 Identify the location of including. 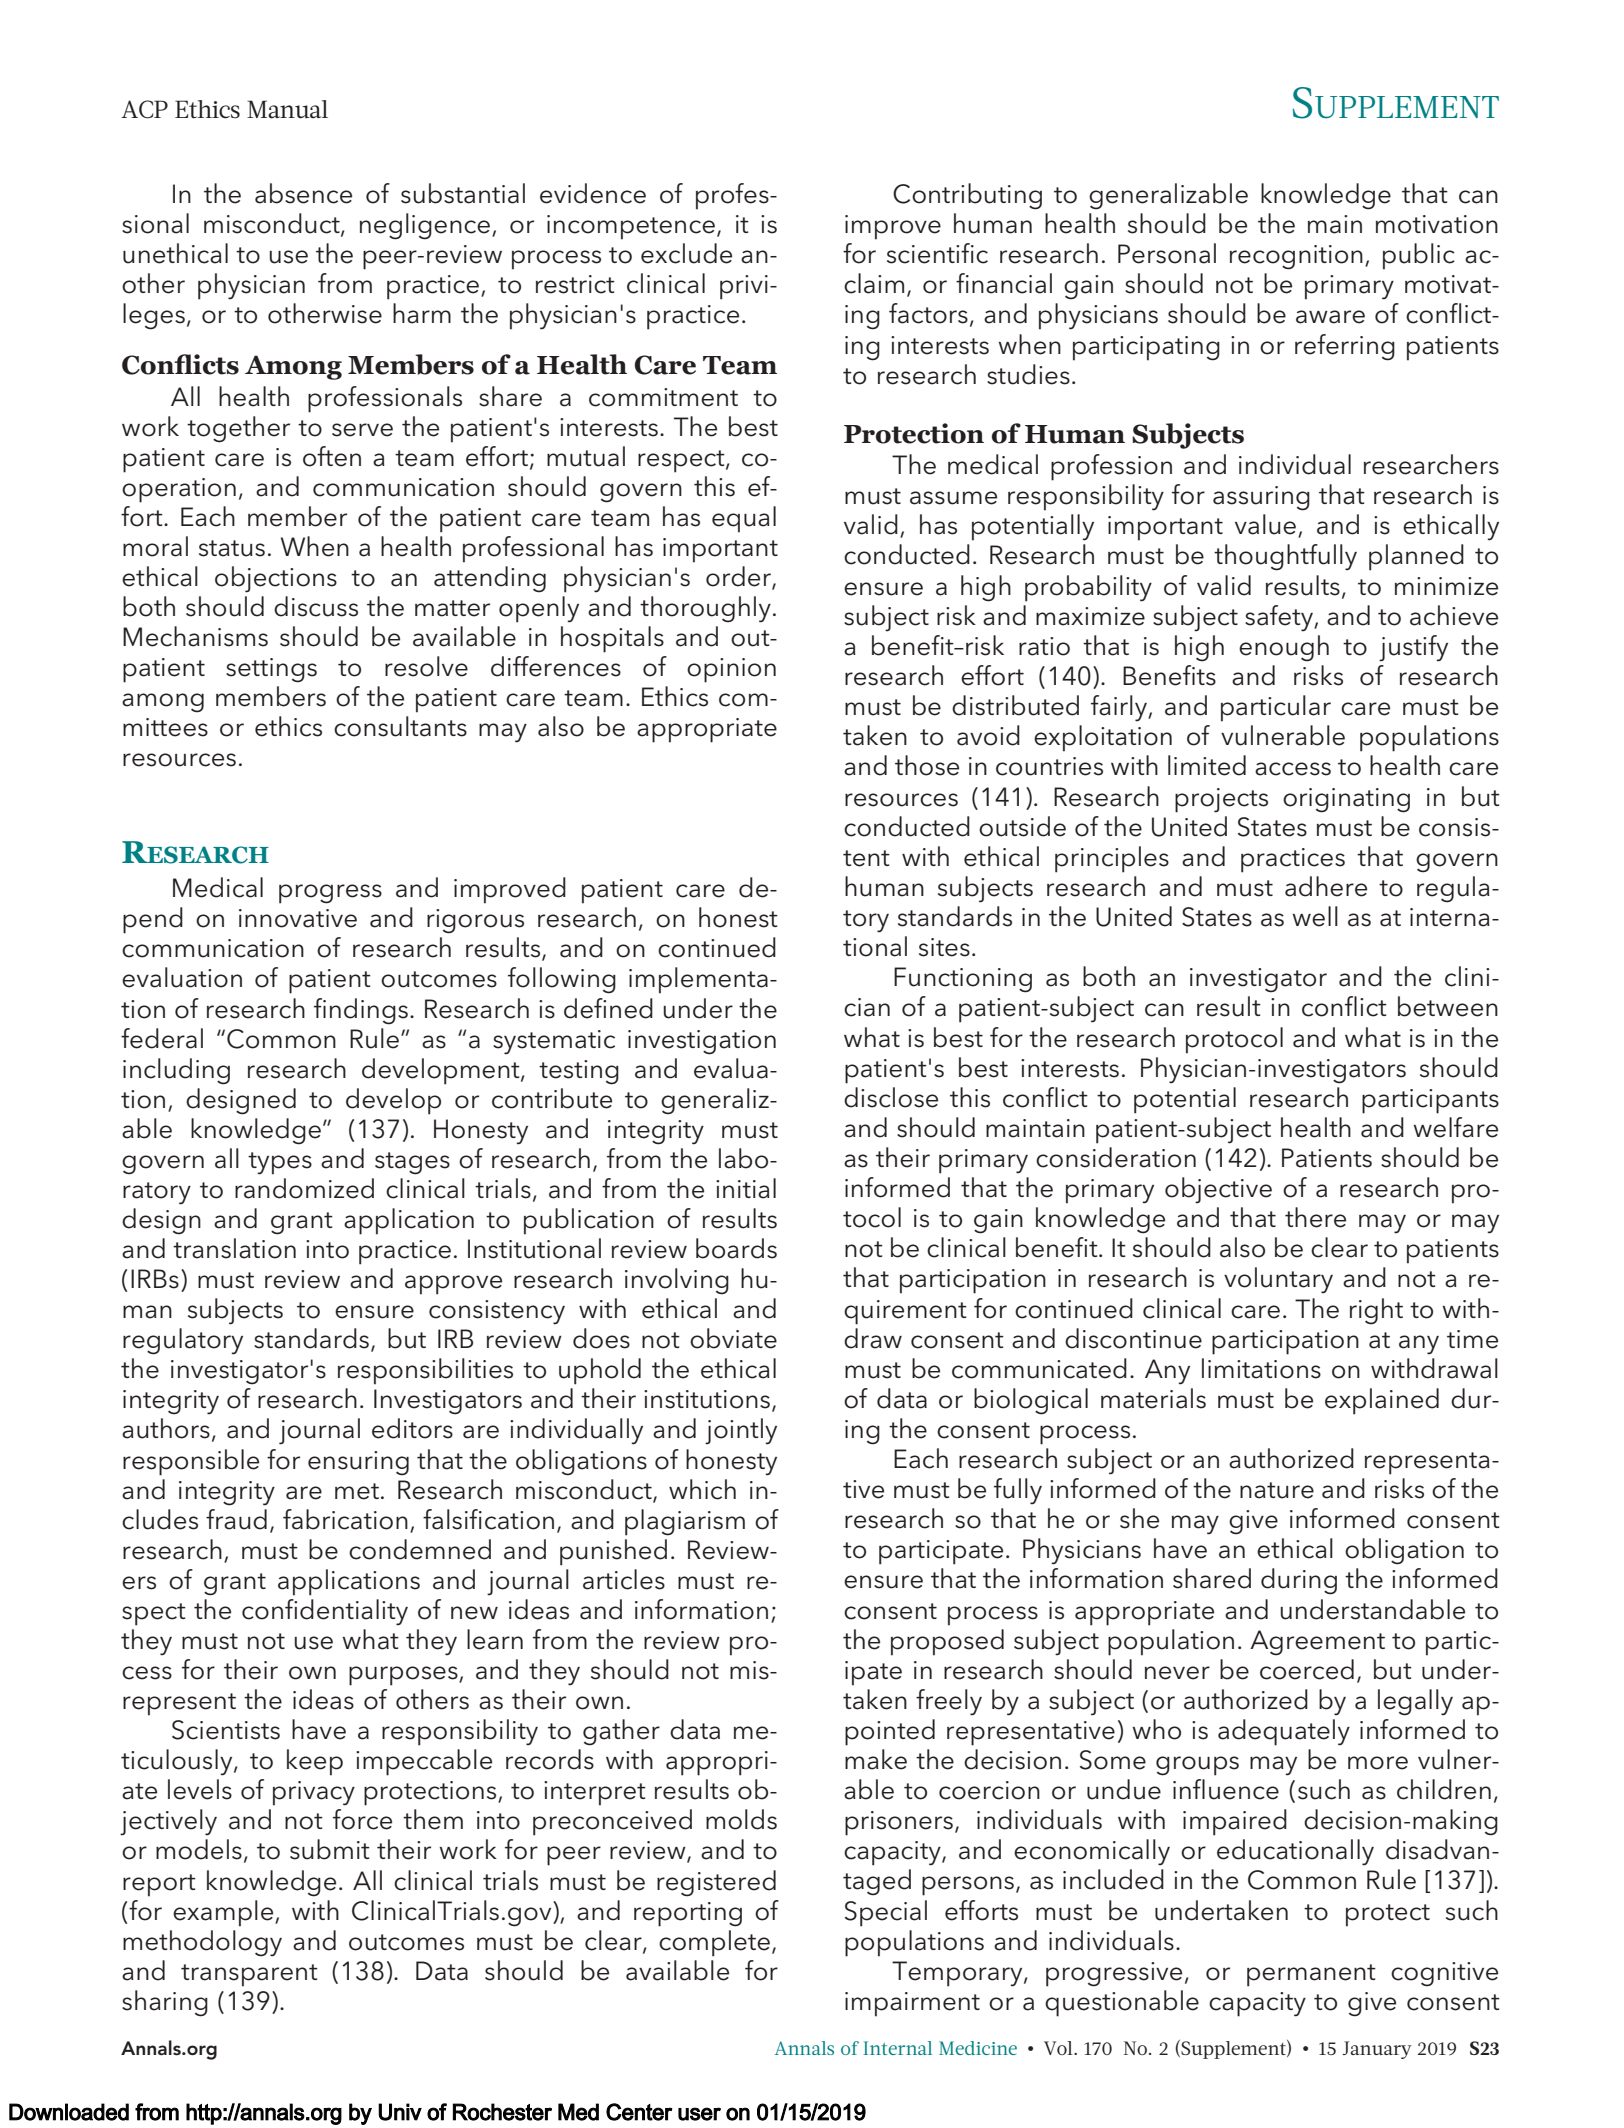
(176, 1071).
